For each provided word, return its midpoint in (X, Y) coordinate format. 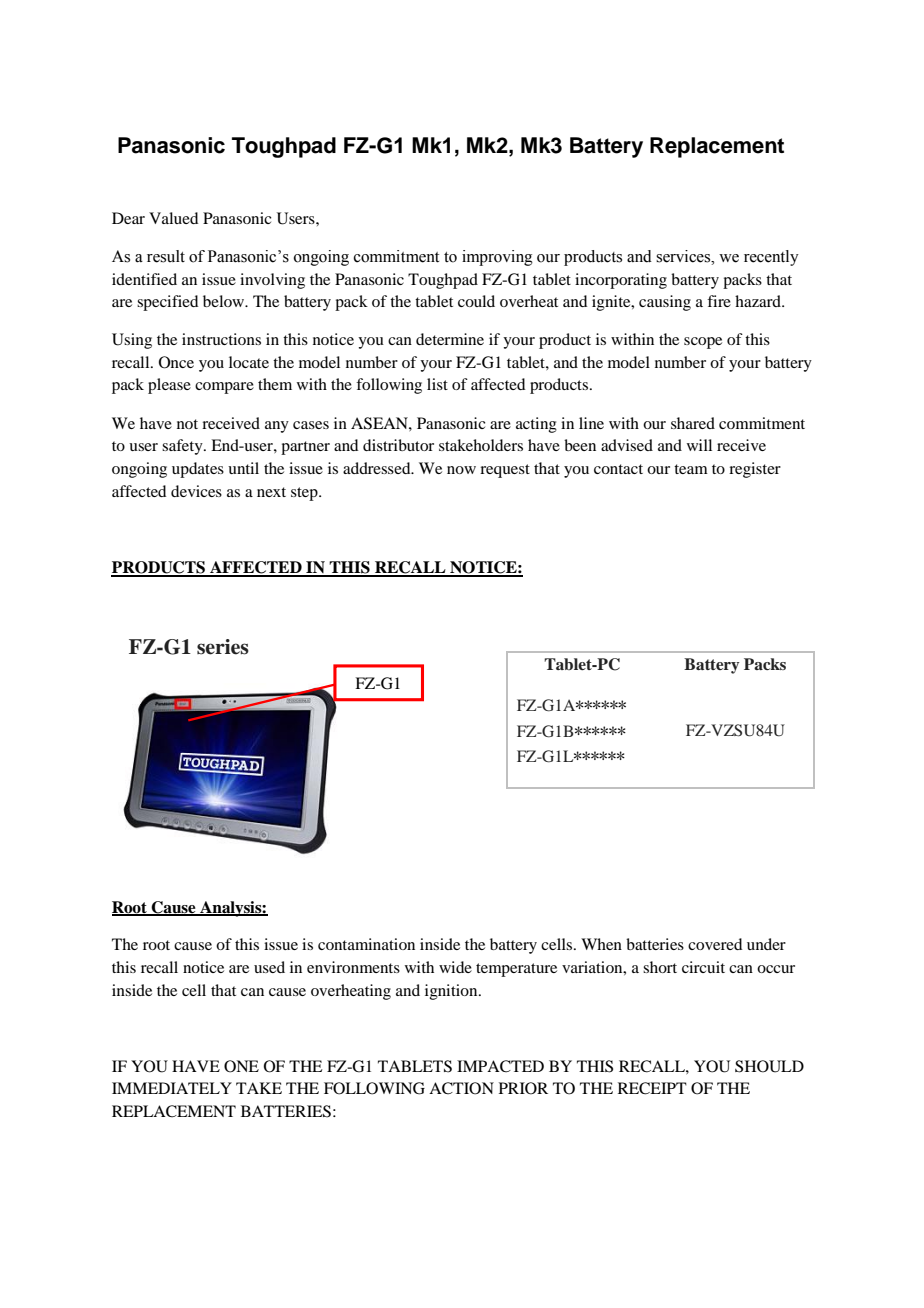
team (691, 469)
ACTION (461, 1088)
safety (183, 447)
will (699, 445)
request (505, 471)
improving (497, 258)
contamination (366, 944)
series (223, 647)
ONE (241, 1066)
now (461, 470)
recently (771, 258)
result (166, 256)
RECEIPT (652, 1088)
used (269, 967)
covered (715, 944)
